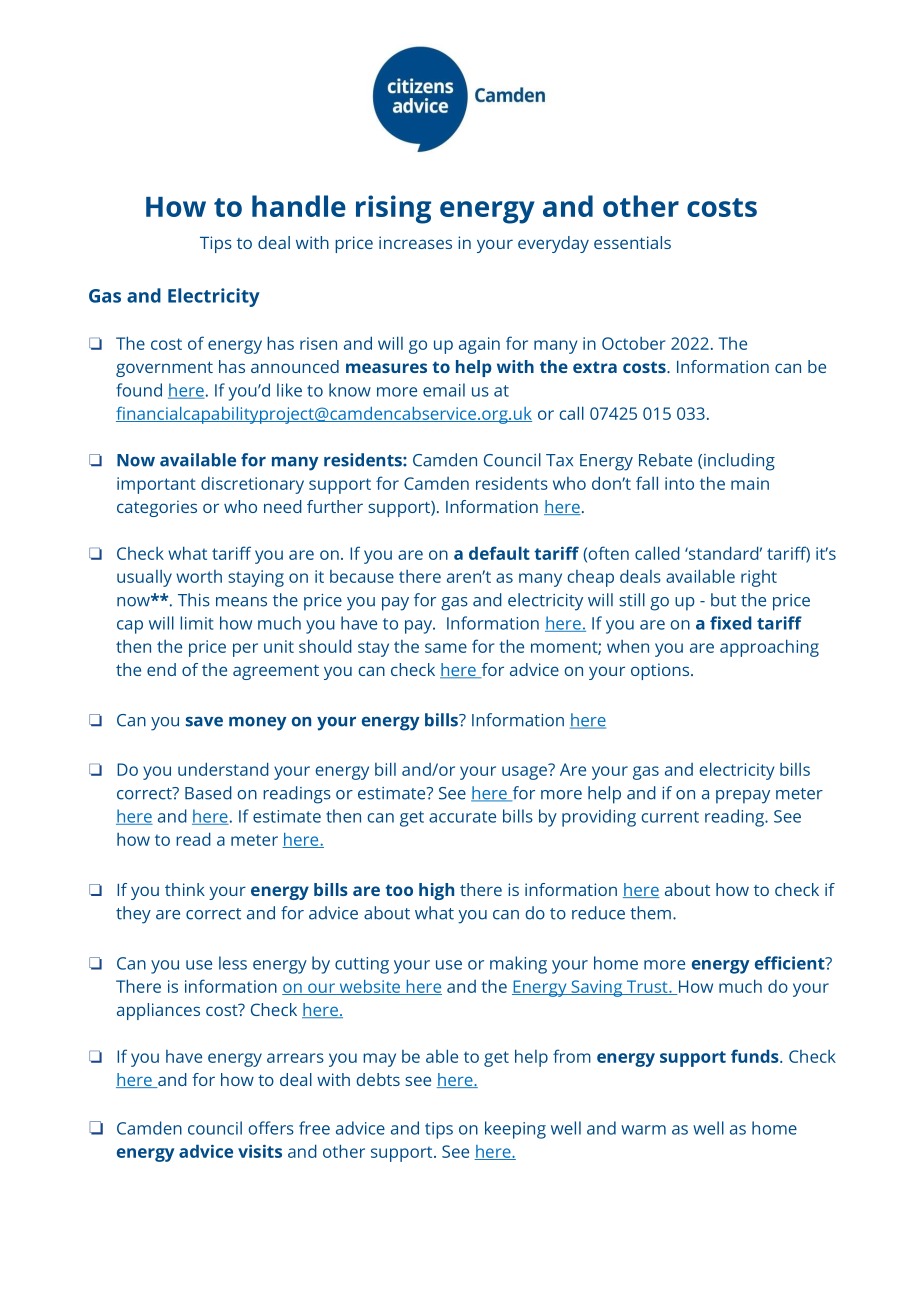 This screenshot has height=1308, width=924. What do you see at coordinates (415, 242) in the screenshot?
I see `increases` at bounding box center [415, 242].
